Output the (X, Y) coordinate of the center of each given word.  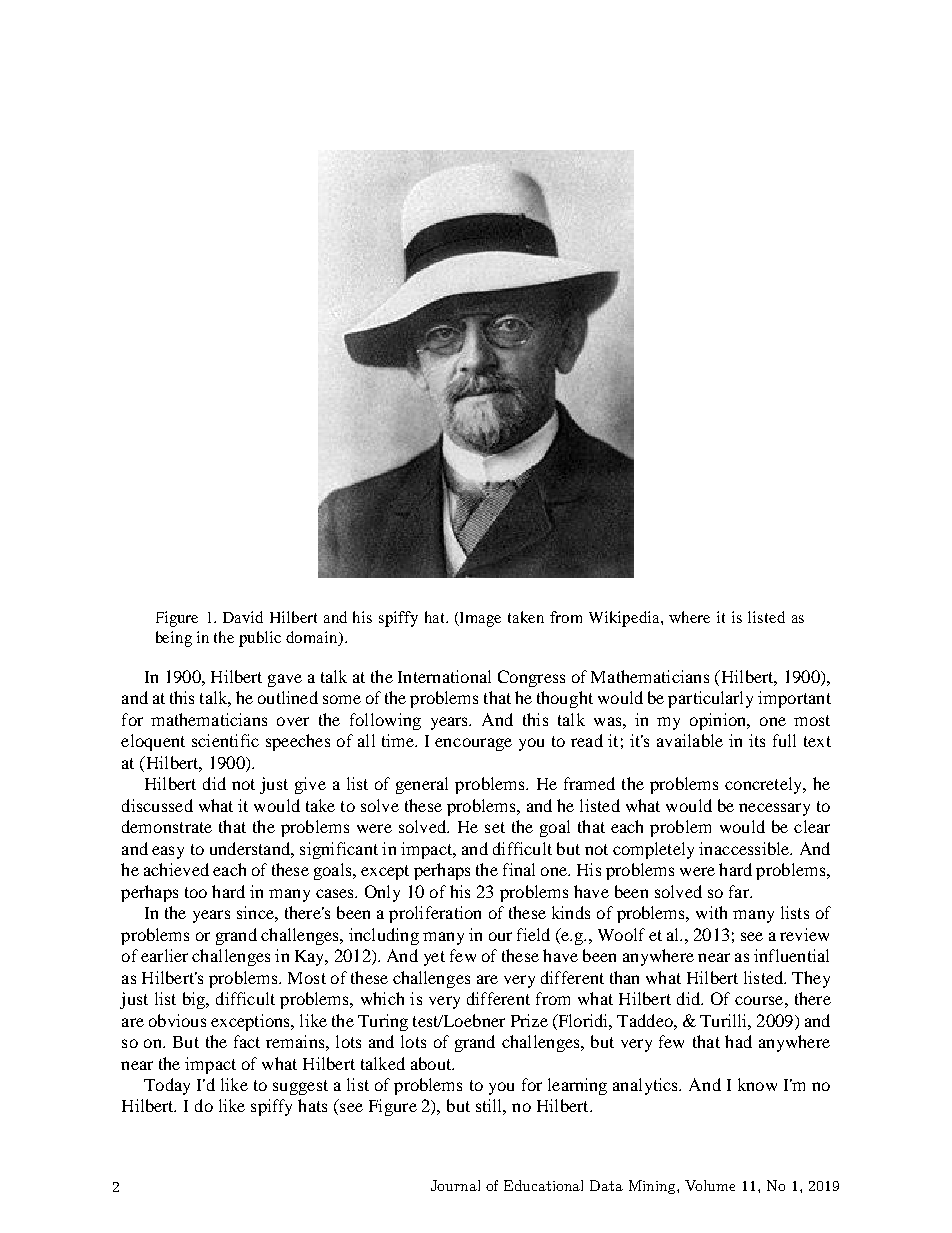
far (740, 891)
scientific (225, 740)
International (444, 676)
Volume (710, 1185)
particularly (710, 699)
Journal (455, 1185)
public (260, 639)
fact (247, 1041)
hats (312, 1105)
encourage (473, 744)
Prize (529, 1020)
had (738, 1041)
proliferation (435, 914)
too (196, 892)
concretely (765, 785)
